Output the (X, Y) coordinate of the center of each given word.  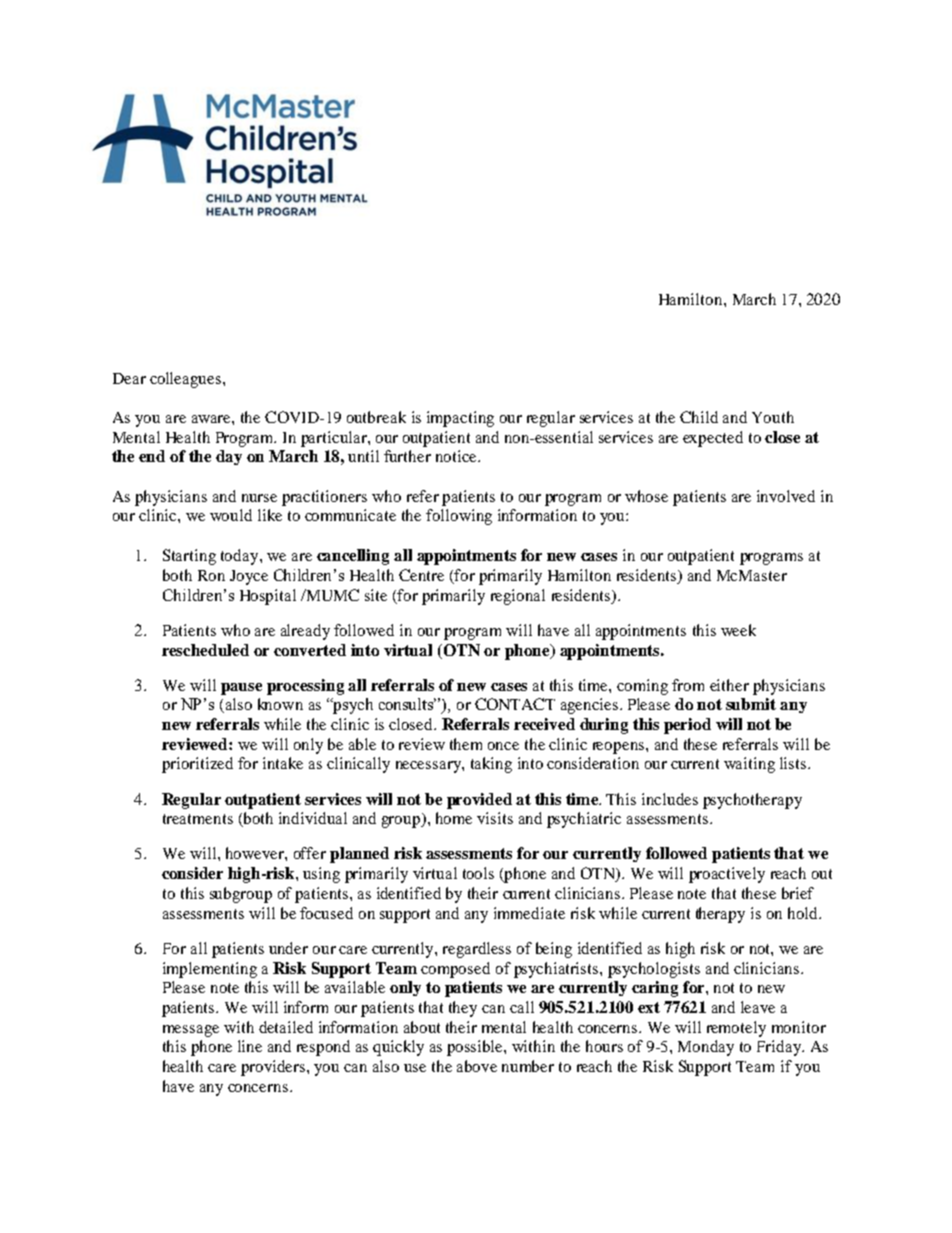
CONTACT (515, 704)
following (459, 517)
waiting (749, 765)
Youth (773, 417)
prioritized (197, 765)
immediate (529, 913)
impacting (460, 419)
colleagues (187, 380)
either (729, 685)
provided (479, 801)
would (231, 515)
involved (786, 496)
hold (804, 913)
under (288, 948)
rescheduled (205, 650)
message (191, 1031)
